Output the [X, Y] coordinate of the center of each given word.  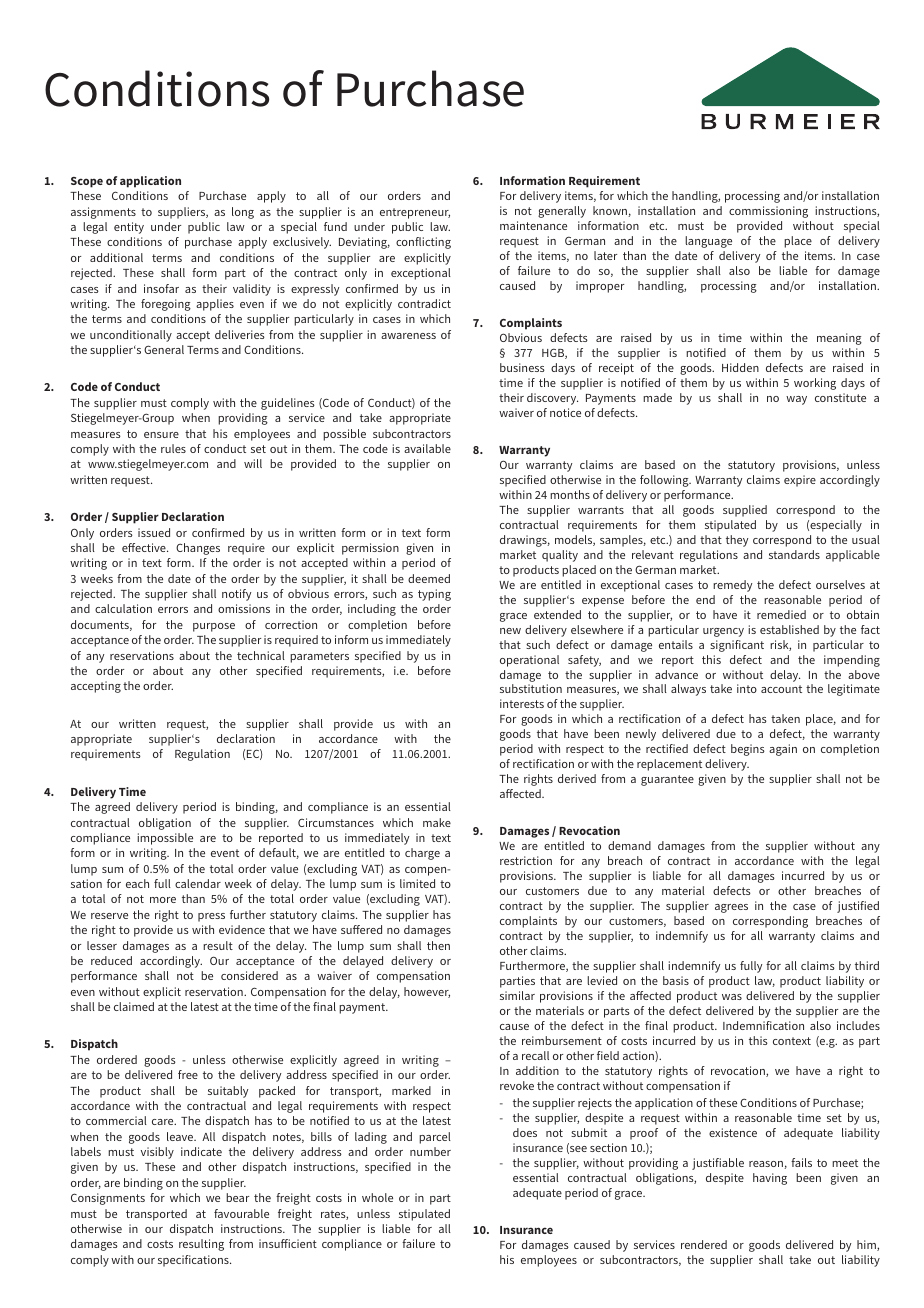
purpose [214, 627]
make [437, 822]
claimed [134, 1006]
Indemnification [763, 1025]
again [783, 750]
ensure [161, 435]
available [427, 448]
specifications [194, 1261]
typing [434, 595]
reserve [109, 916]
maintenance [533, 225]
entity [129, 228]
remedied [781, 614]
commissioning [768, 212]
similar [517, 995]
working [815, 384]
